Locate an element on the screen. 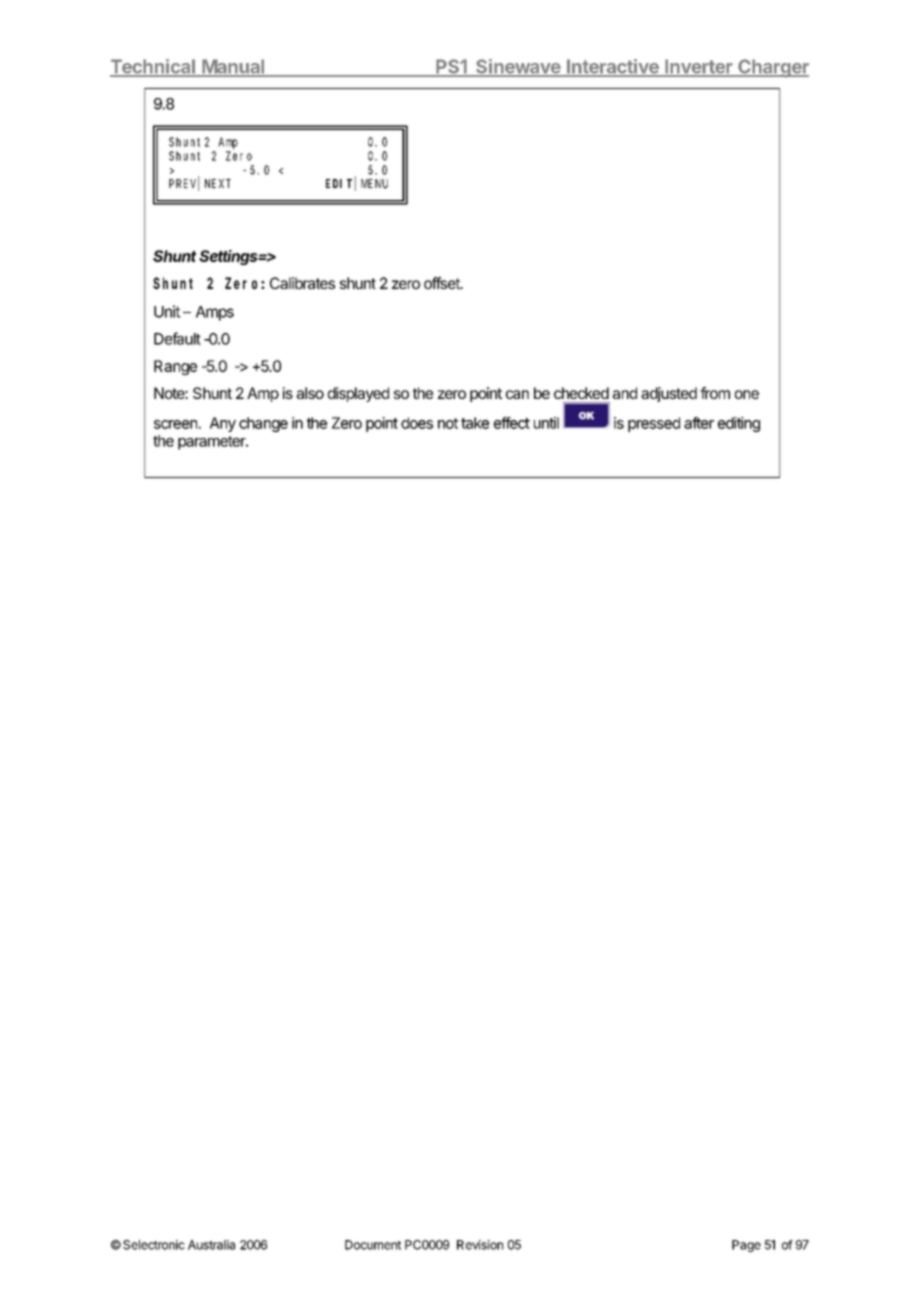  Interactive is located at coordinates (612, 67).
